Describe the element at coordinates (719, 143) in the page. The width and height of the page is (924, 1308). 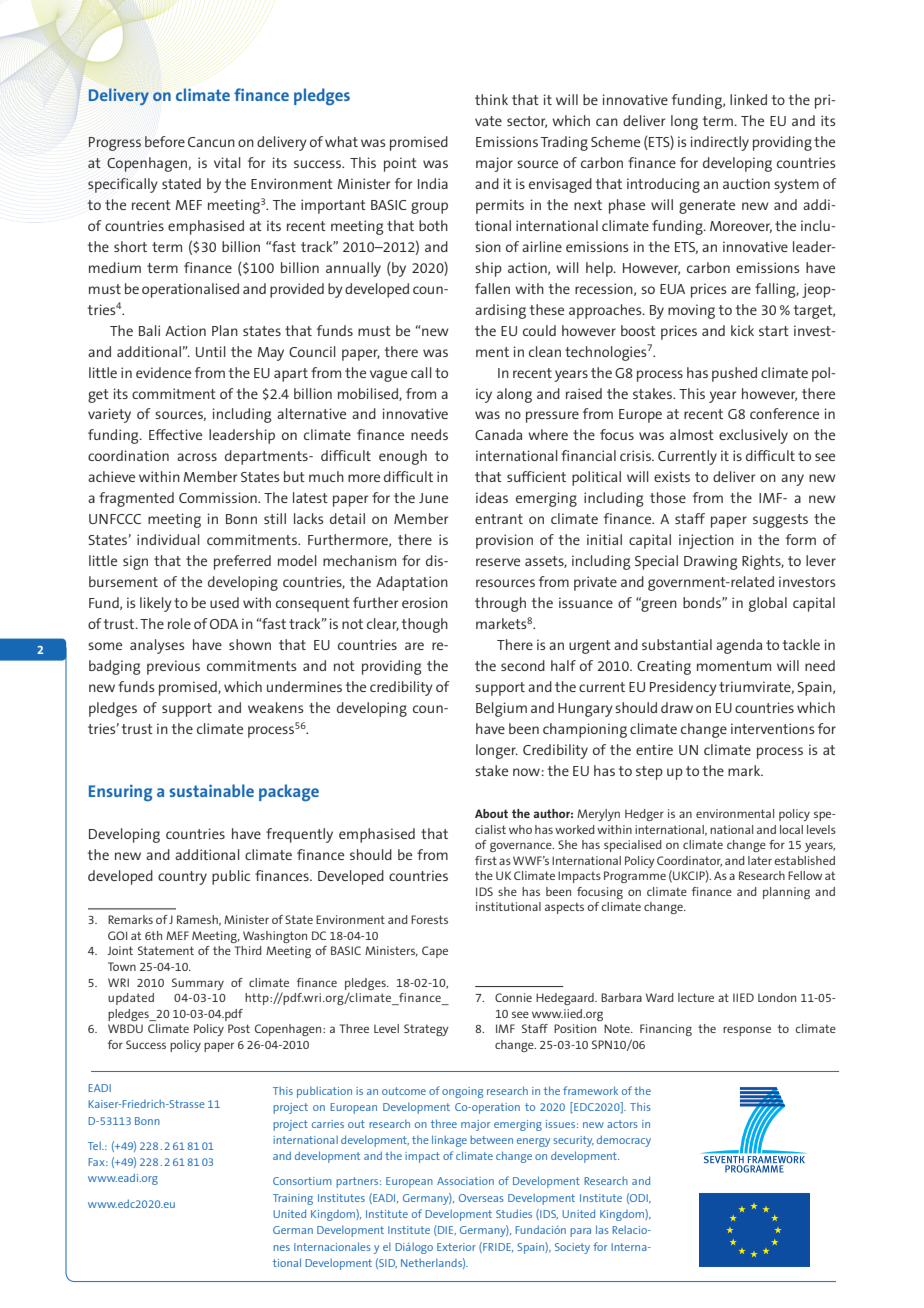
I see `indirectly` at that location.
